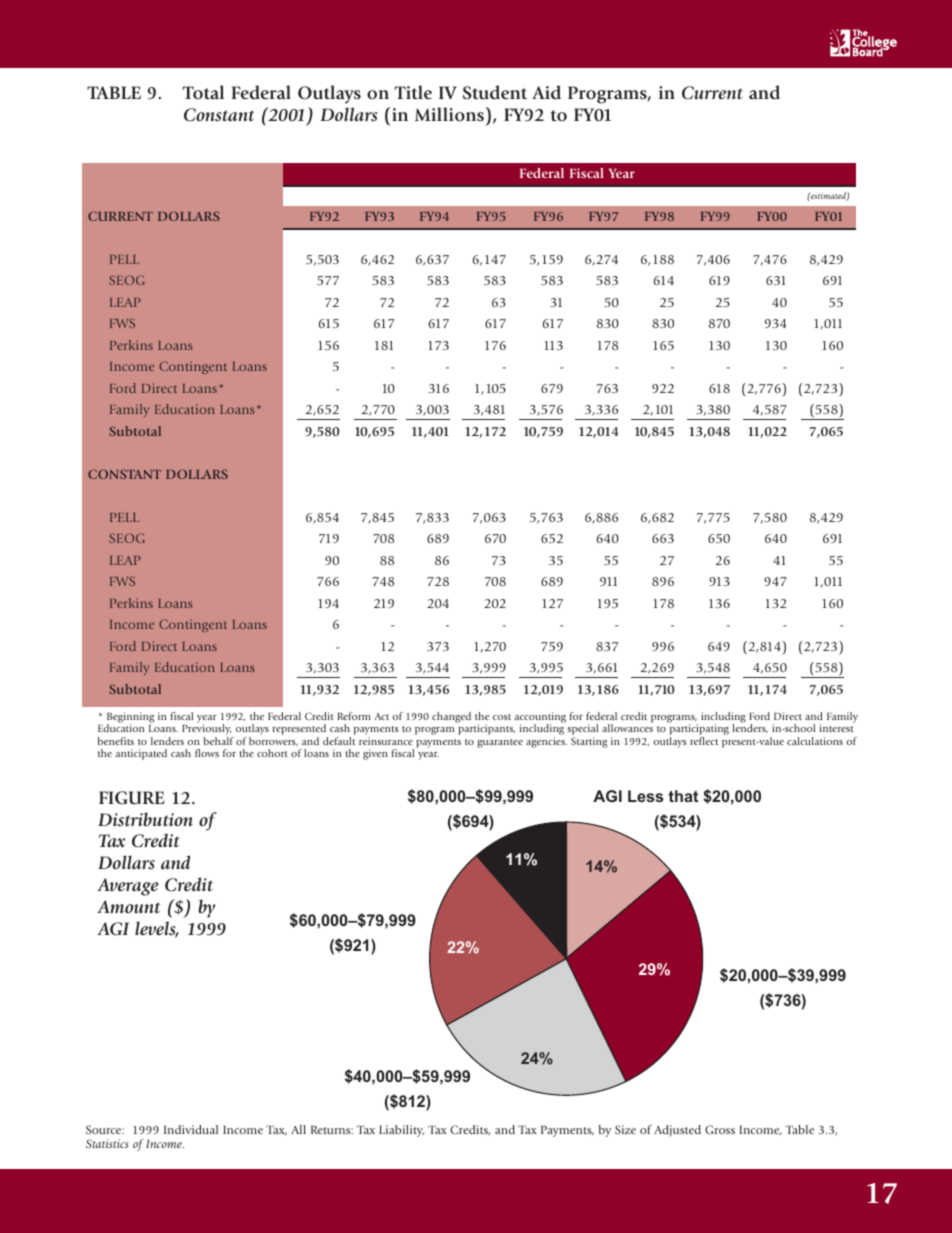 The height and width of the screenshot is (1233, 952). I want to click on that, so click(683, 796).
